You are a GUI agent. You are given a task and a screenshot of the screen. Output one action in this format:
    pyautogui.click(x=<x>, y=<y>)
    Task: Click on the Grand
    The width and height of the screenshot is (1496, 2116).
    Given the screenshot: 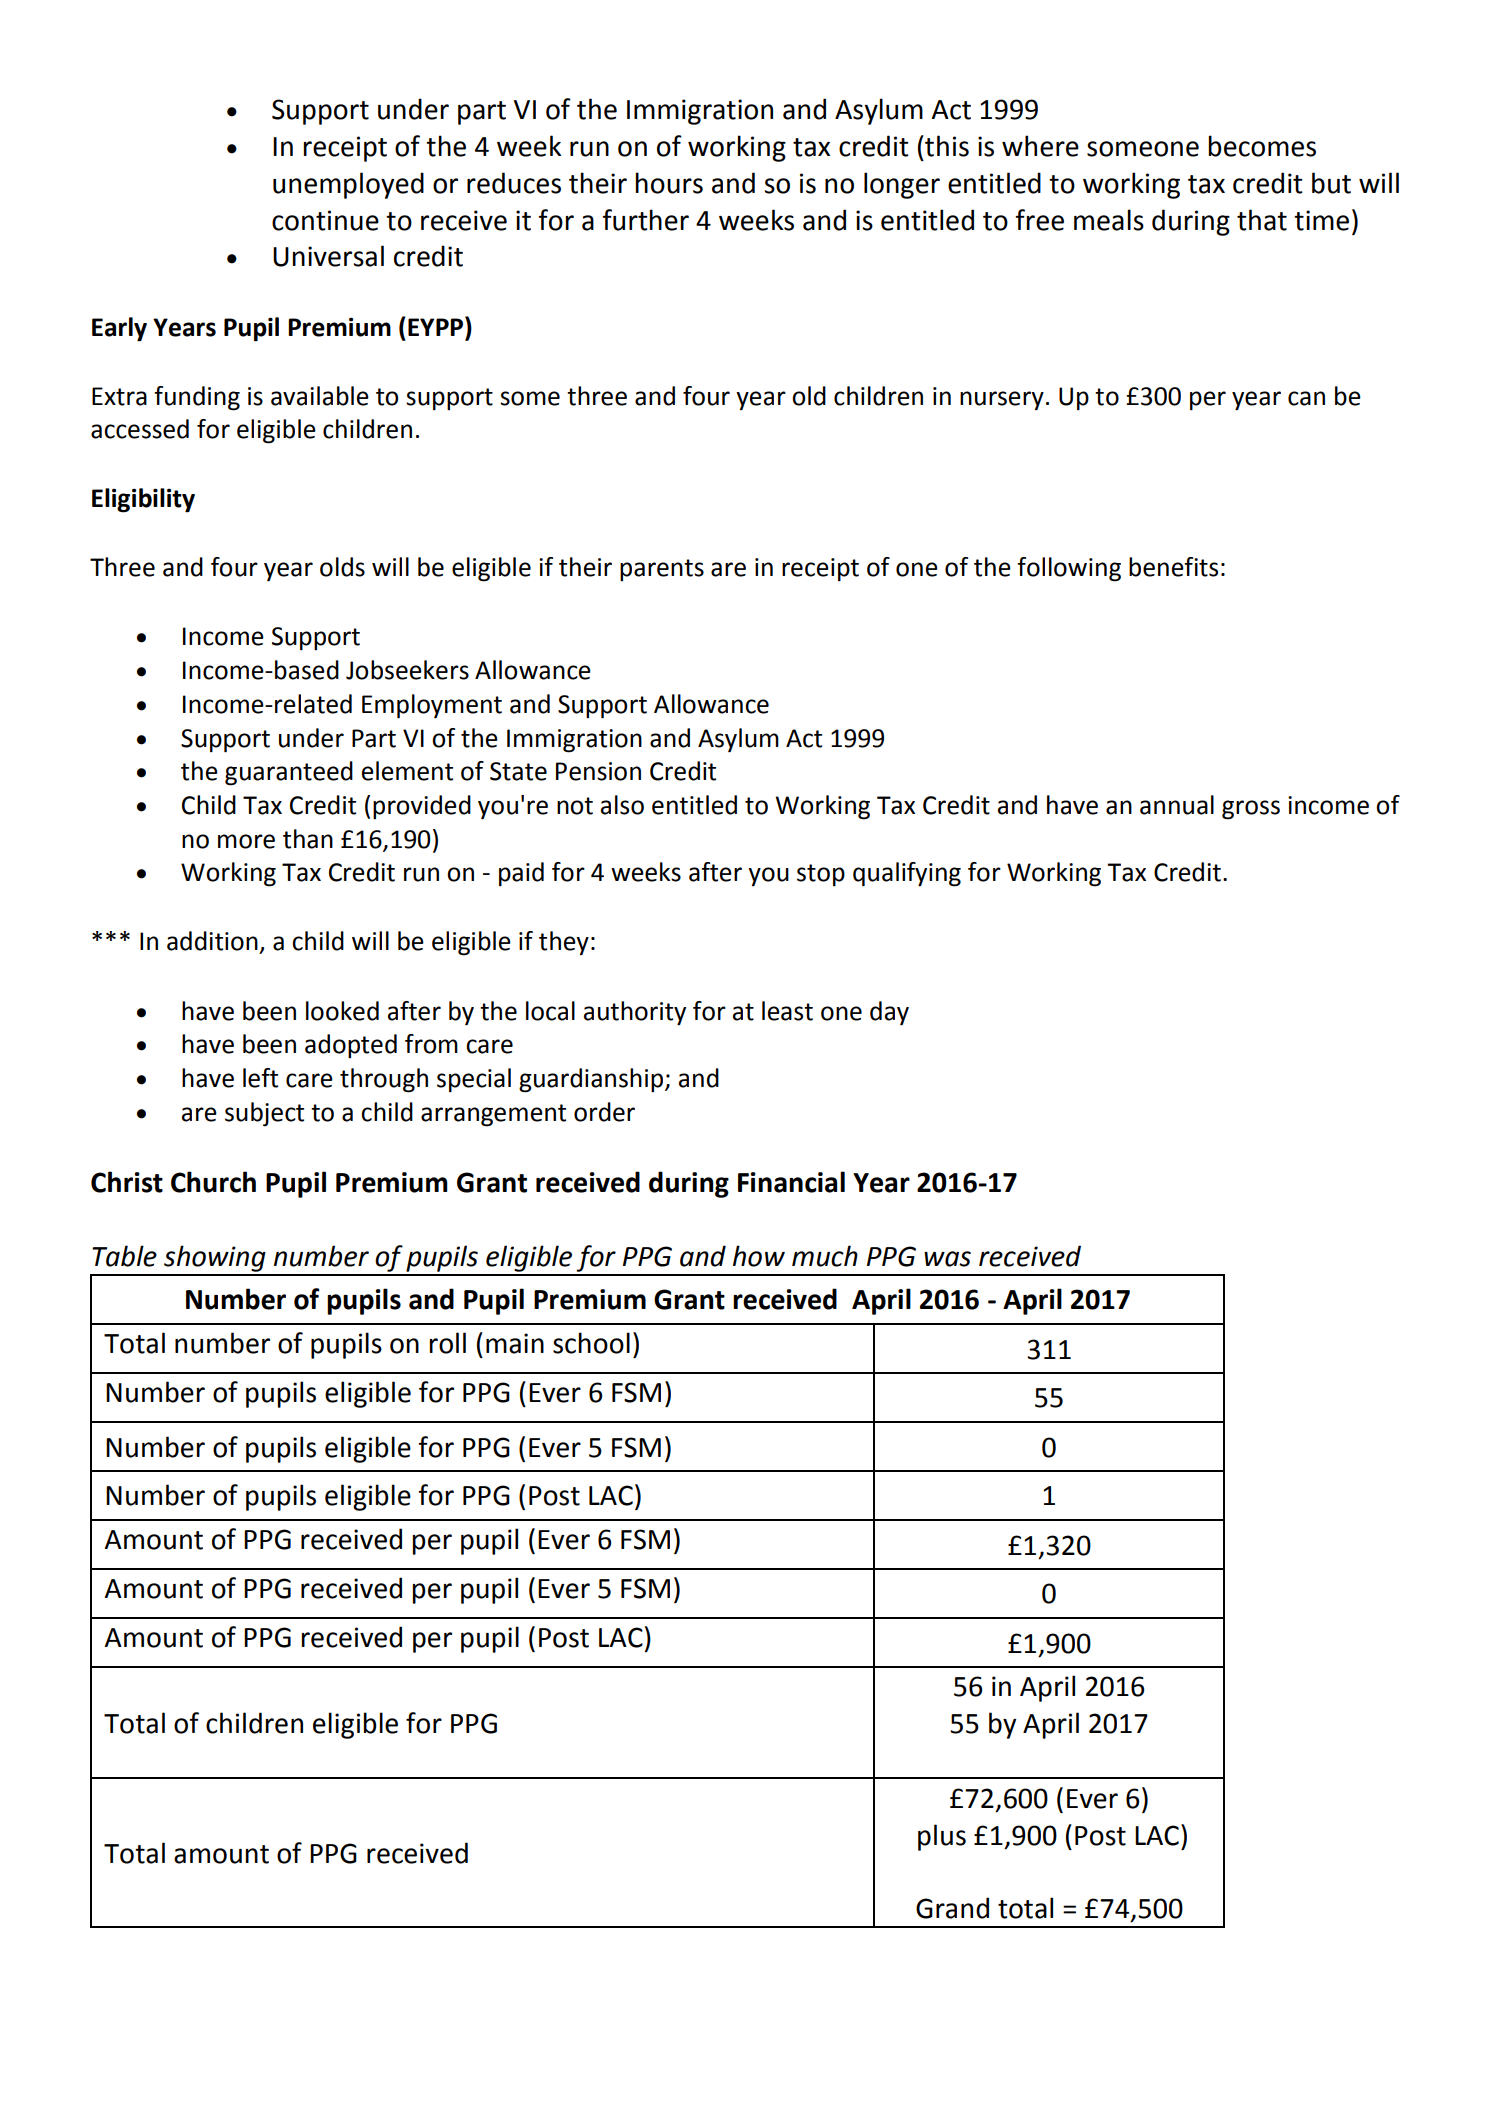 What is the action you would take?
    pyautogui.click(x=952, y=1908)
